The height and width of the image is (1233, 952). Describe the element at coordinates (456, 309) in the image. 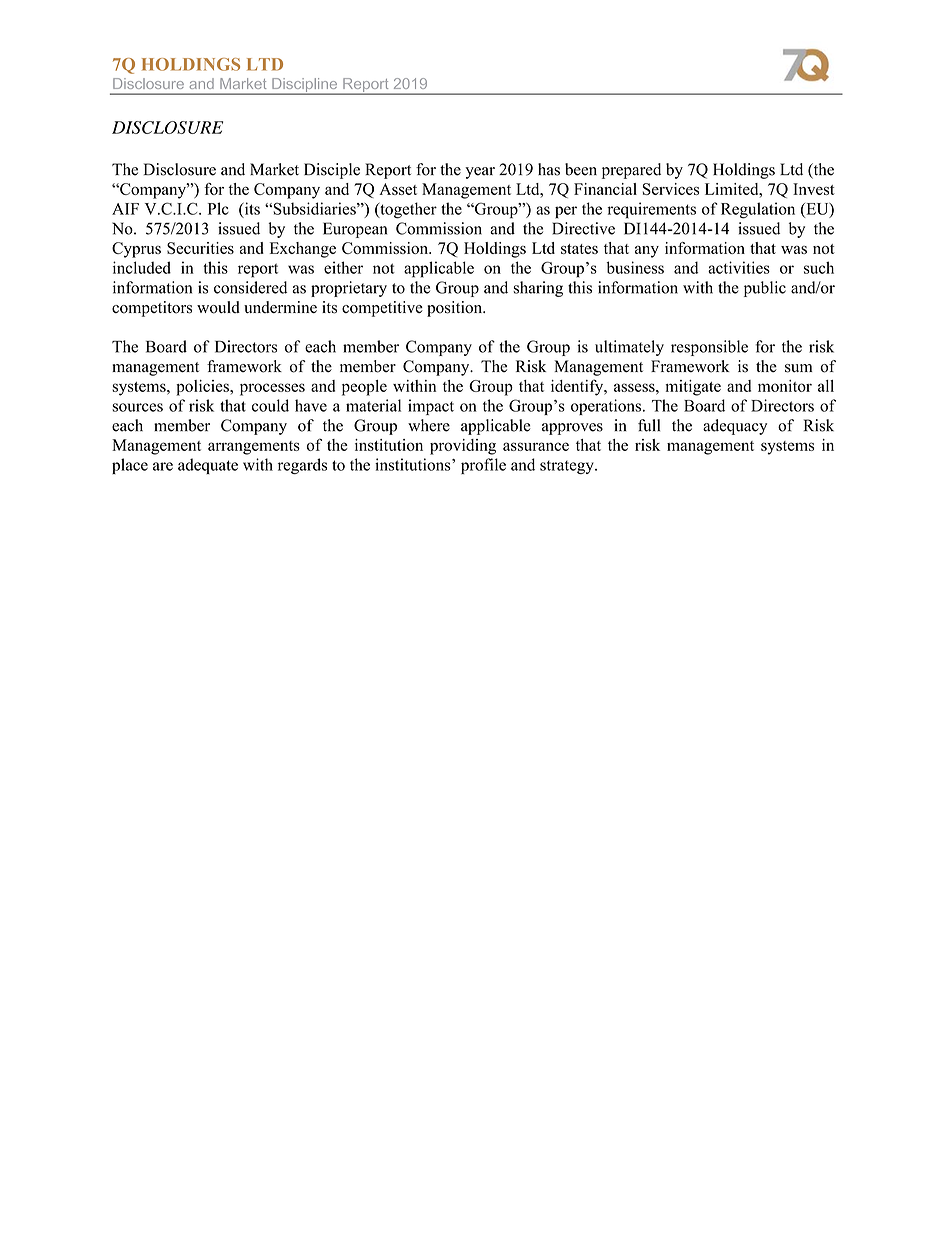

I see `position` at that location.
